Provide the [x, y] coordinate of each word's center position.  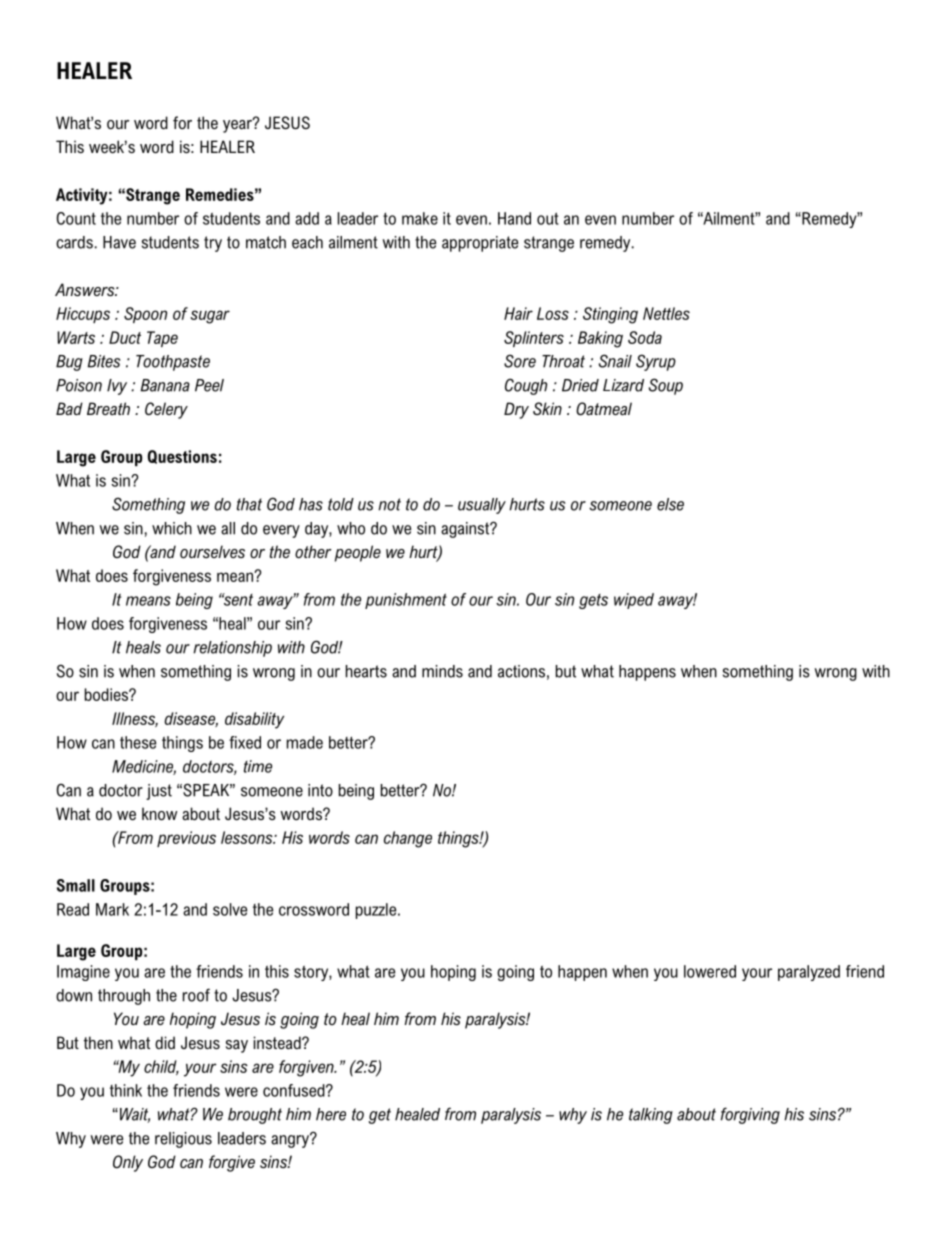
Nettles [666, 313]
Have [119, 242]
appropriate [480, 244]
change [408, 839]
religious [183, 1140]
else [670, 504]
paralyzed [809, 973]
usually [482, 506]
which [172, 528]
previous [186, 839]
